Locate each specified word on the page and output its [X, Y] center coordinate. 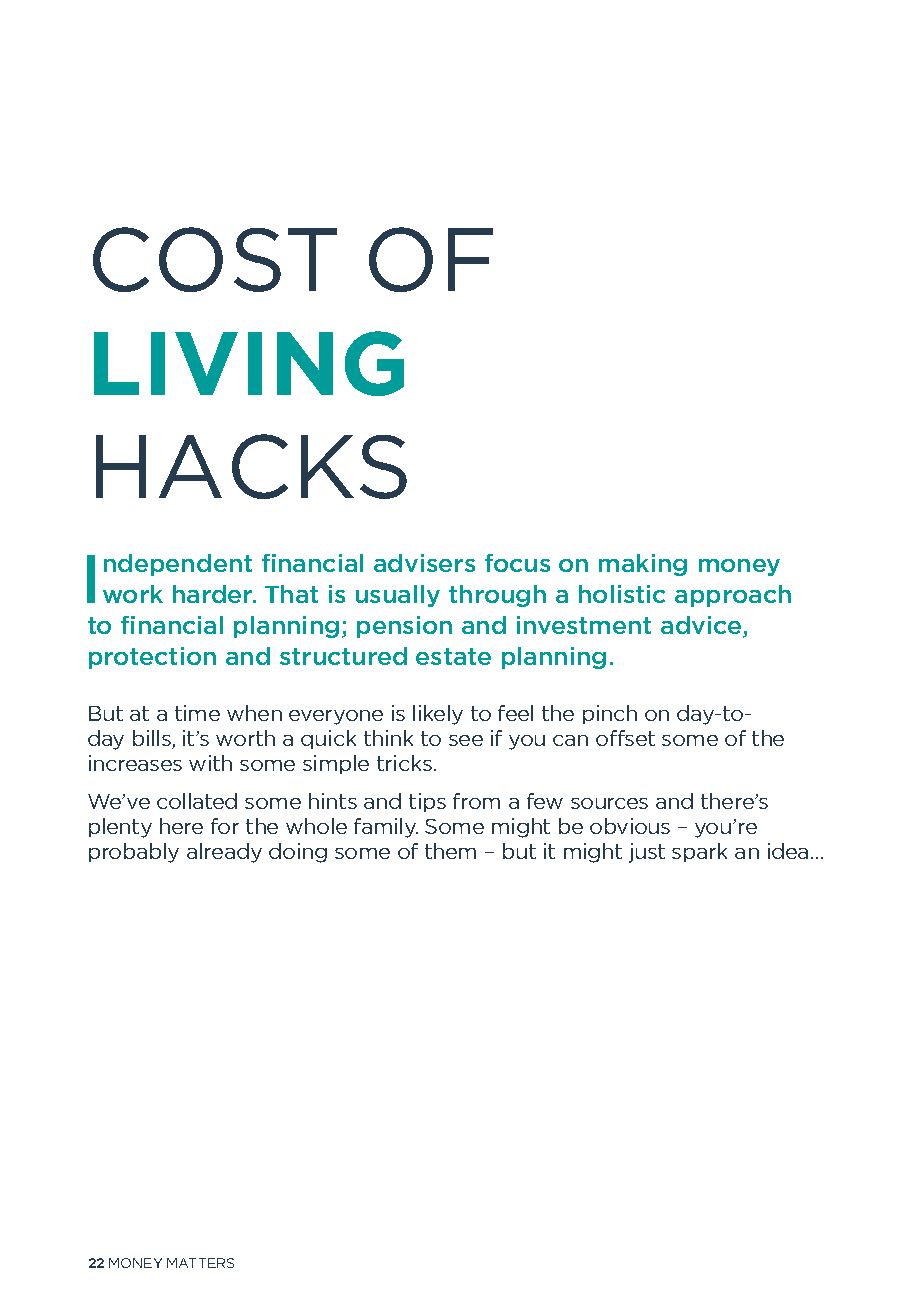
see [466, 740]
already [224, 853]
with [210, 763]
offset [625, 738]
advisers [424, 563]
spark [699, 852]
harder [214, 594]
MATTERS [200, 1263]
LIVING [249, 363]
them [450, 851]
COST [215, 259]
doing [298, 853]
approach [733, 596]
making [643, 565]
